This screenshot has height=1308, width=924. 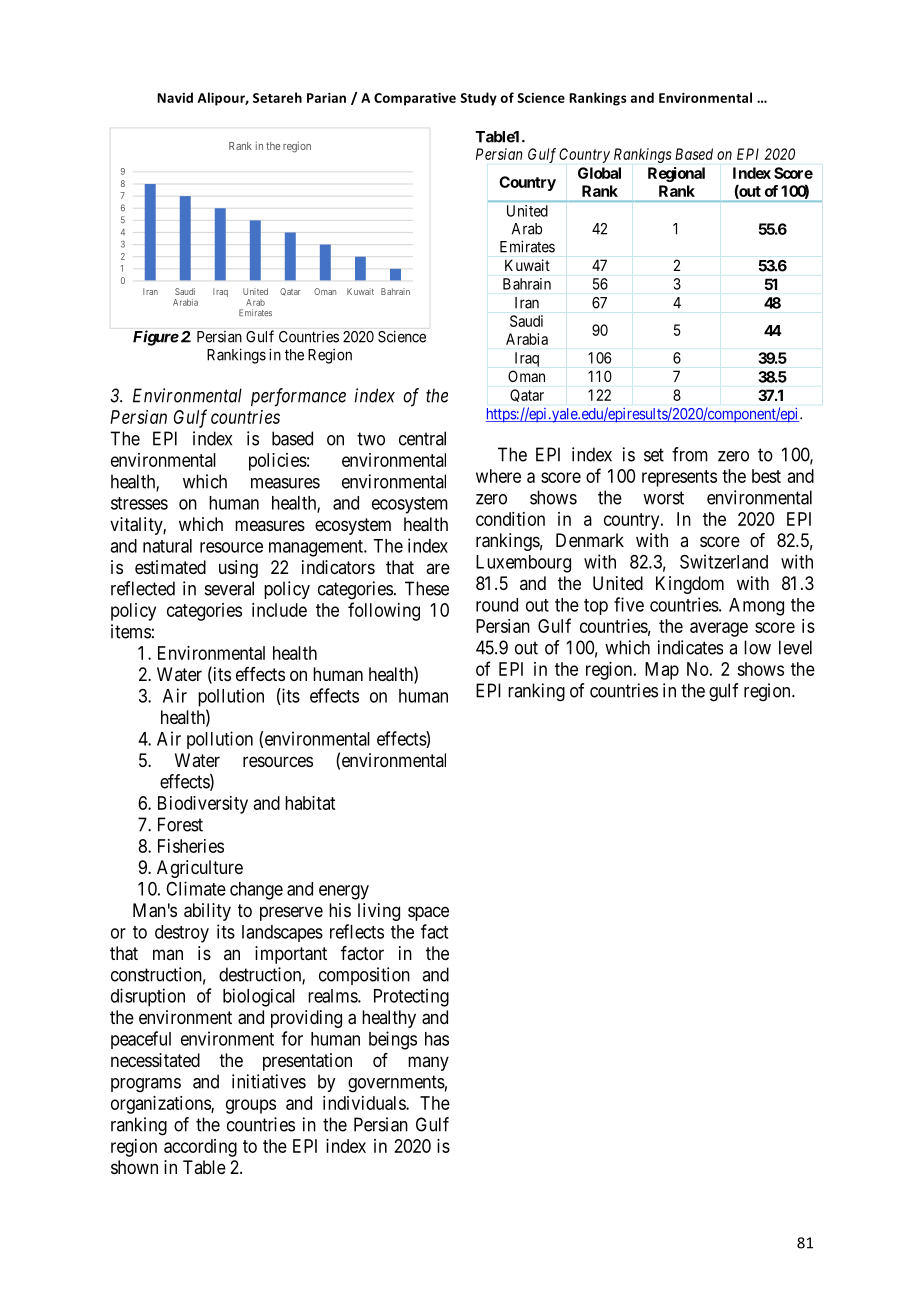 What do you see at coordinates (599, 173) in the screenshot?
I see `Global` at bounding box center [599, 173].
